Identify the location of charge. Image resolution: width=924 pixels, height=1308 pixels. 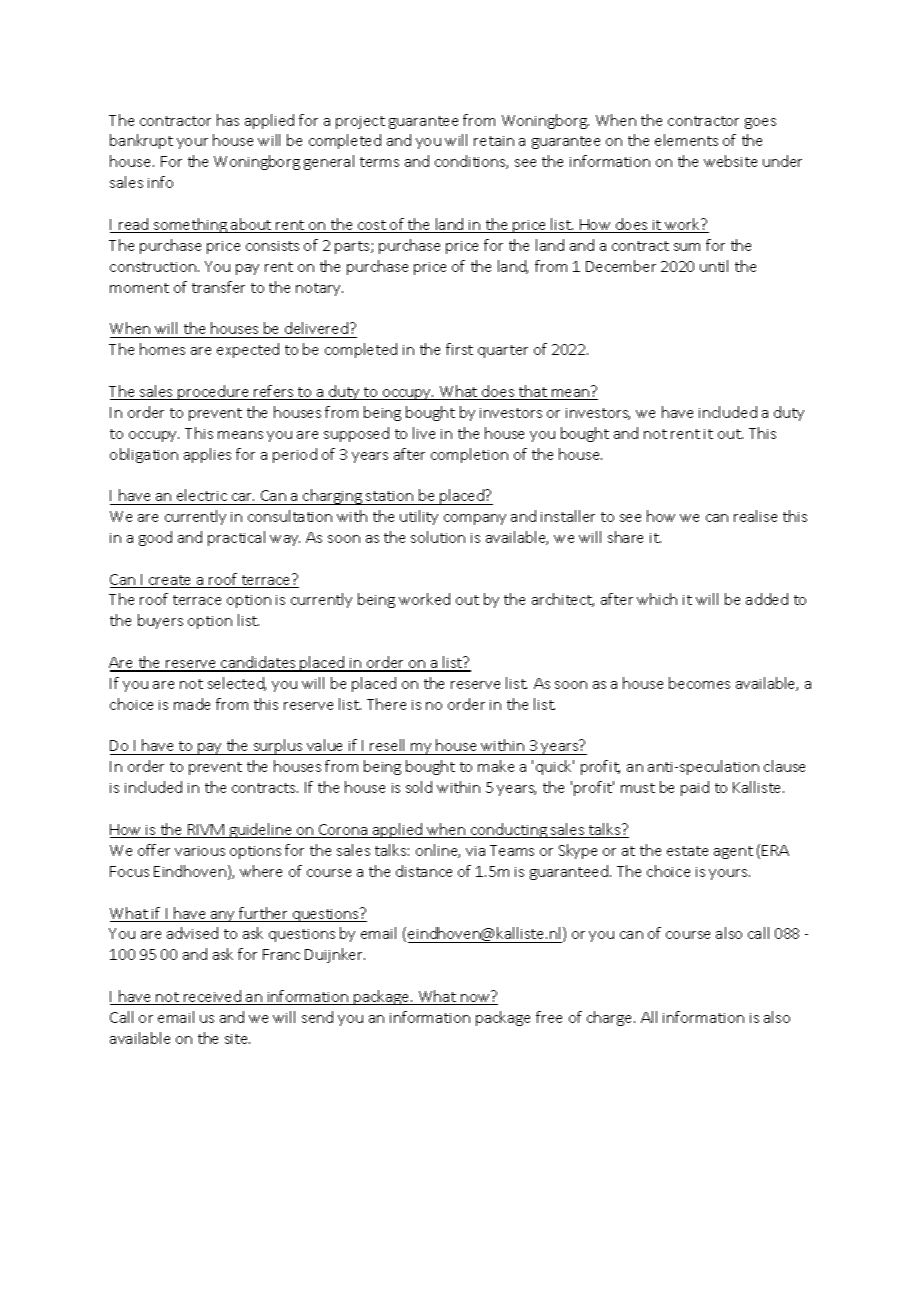
(611, 1018).
